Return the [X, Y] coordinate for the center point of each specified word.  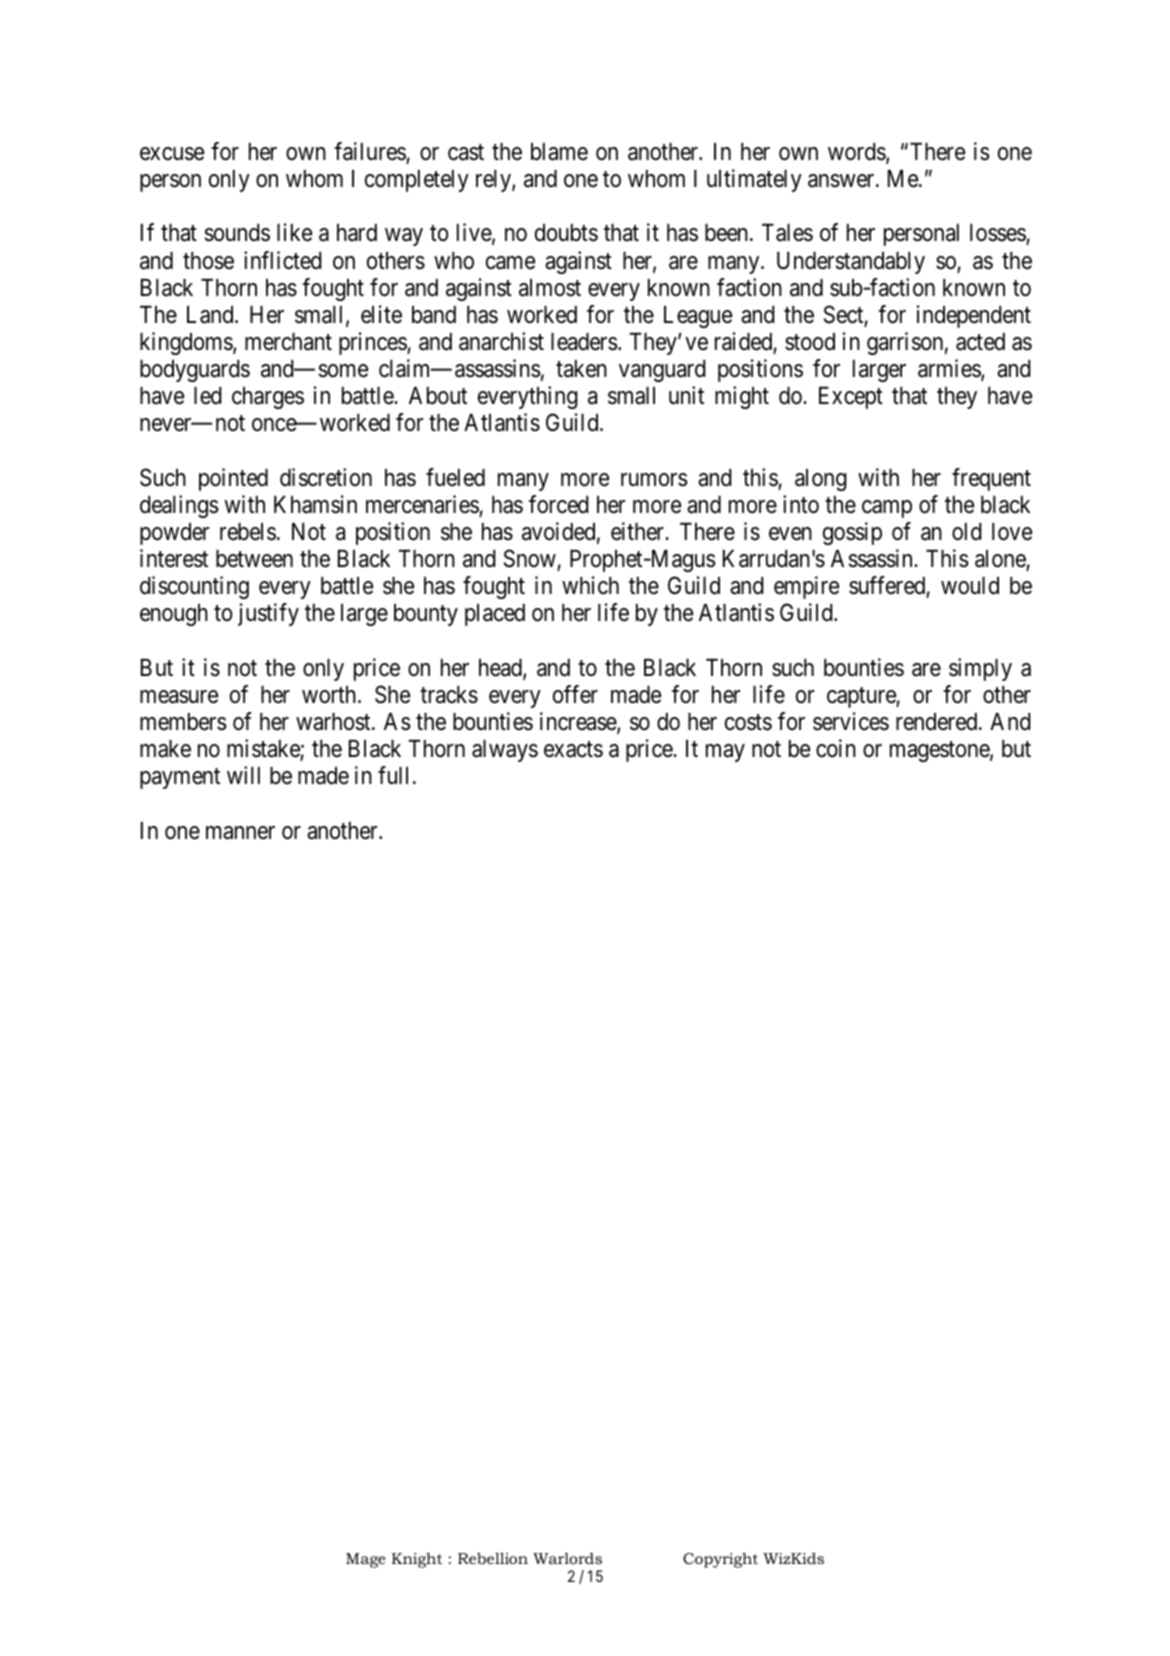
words [857, 153]
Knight [417, 1560]
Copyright [720, 1560]
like [294, 232]
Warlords [567, 1558]
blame [559, 152]
